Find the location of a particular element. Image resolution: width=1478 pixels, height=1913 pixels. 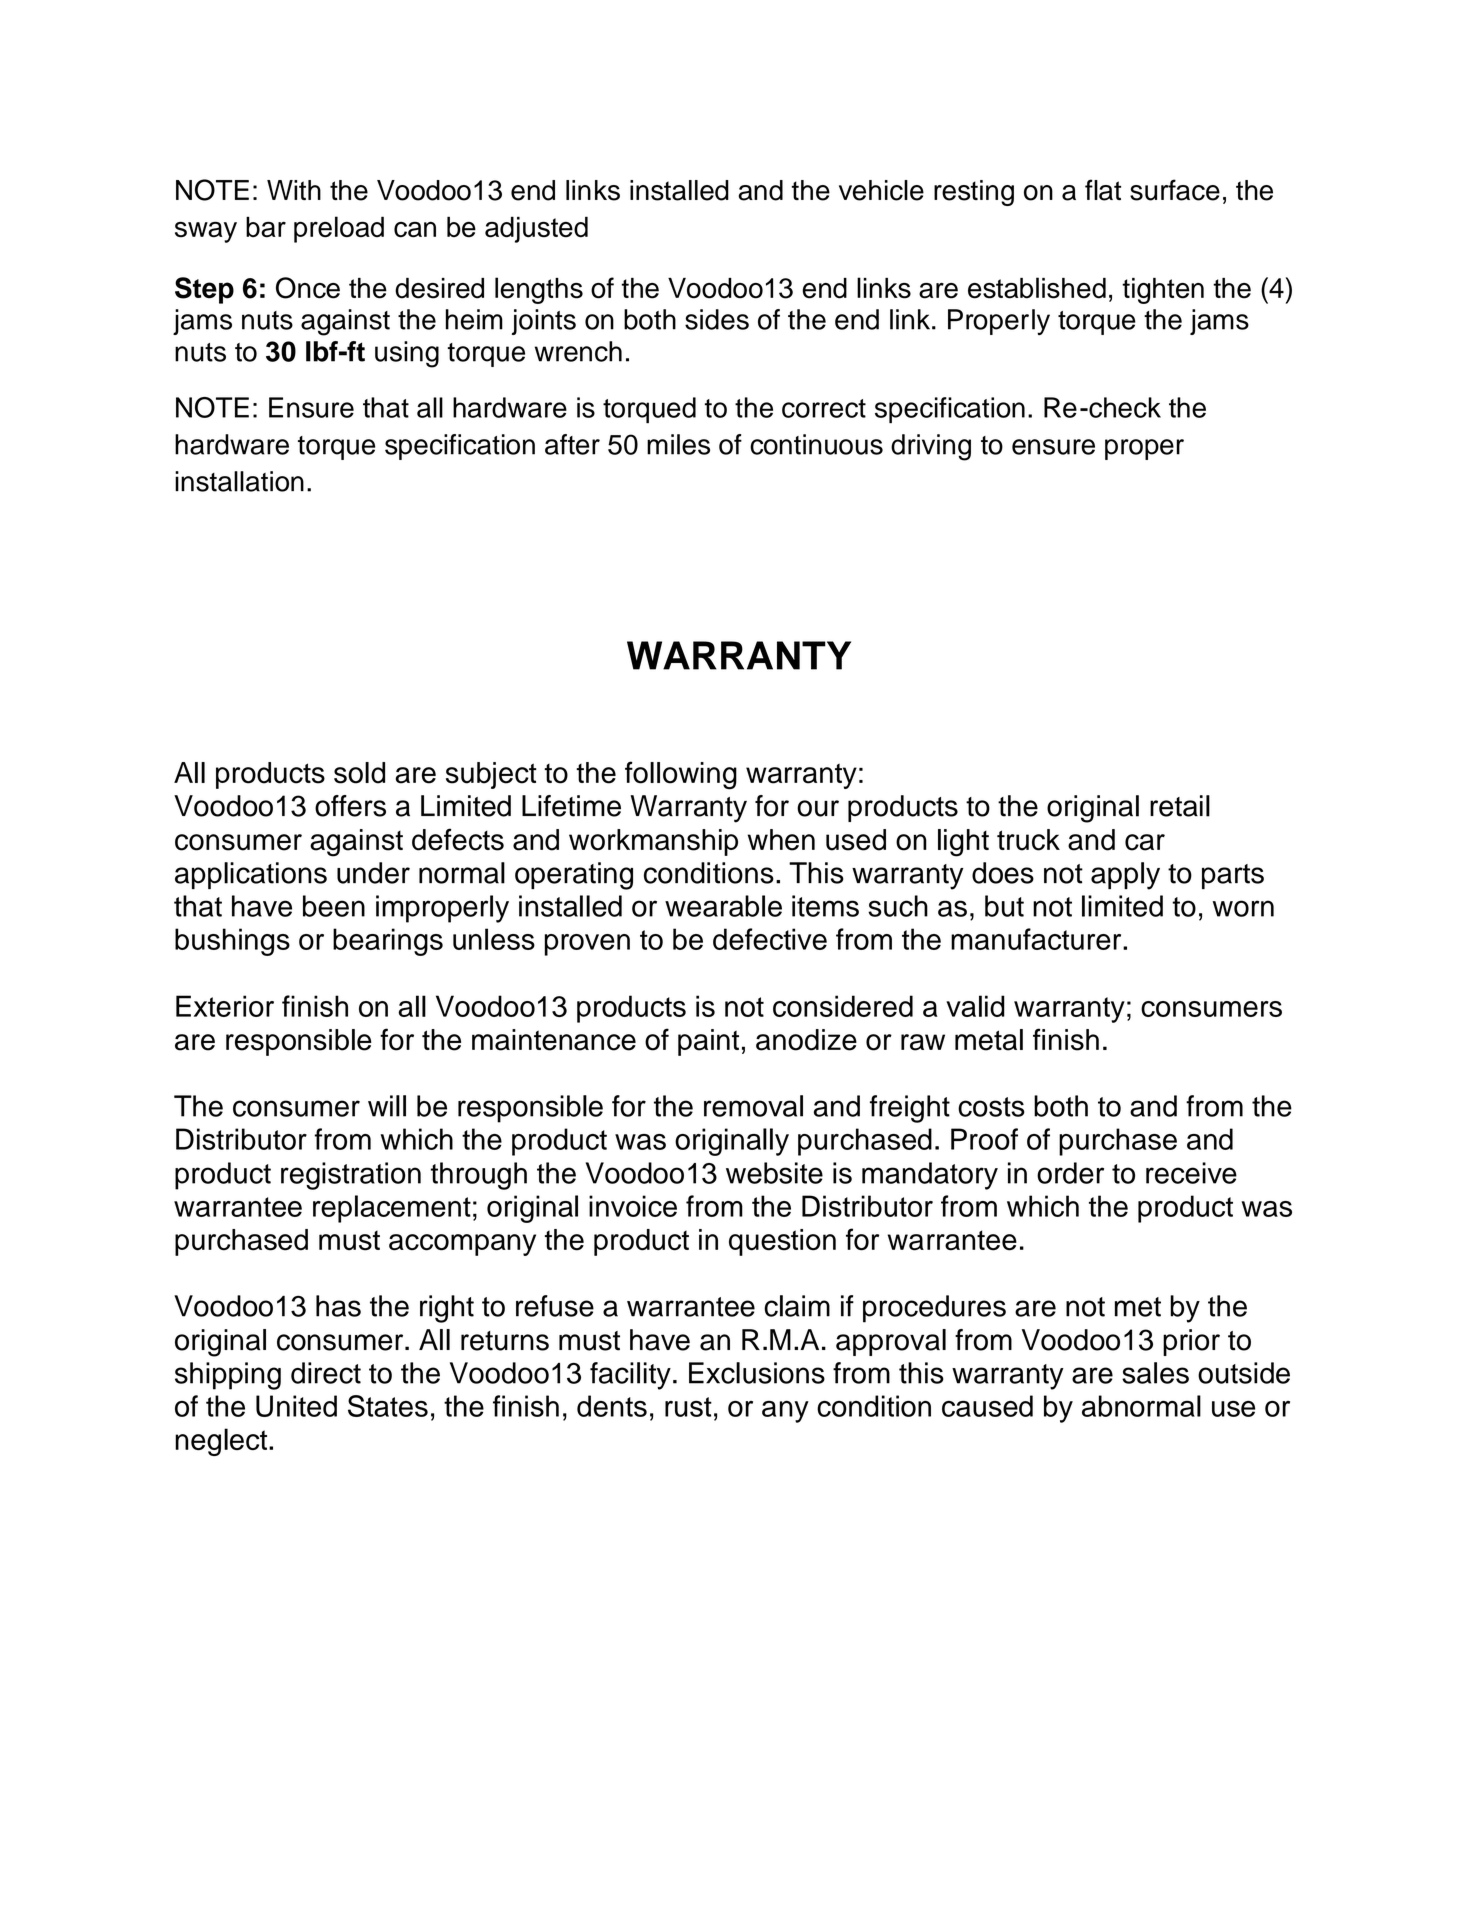

flat is located at coordinates (1103, 190).
